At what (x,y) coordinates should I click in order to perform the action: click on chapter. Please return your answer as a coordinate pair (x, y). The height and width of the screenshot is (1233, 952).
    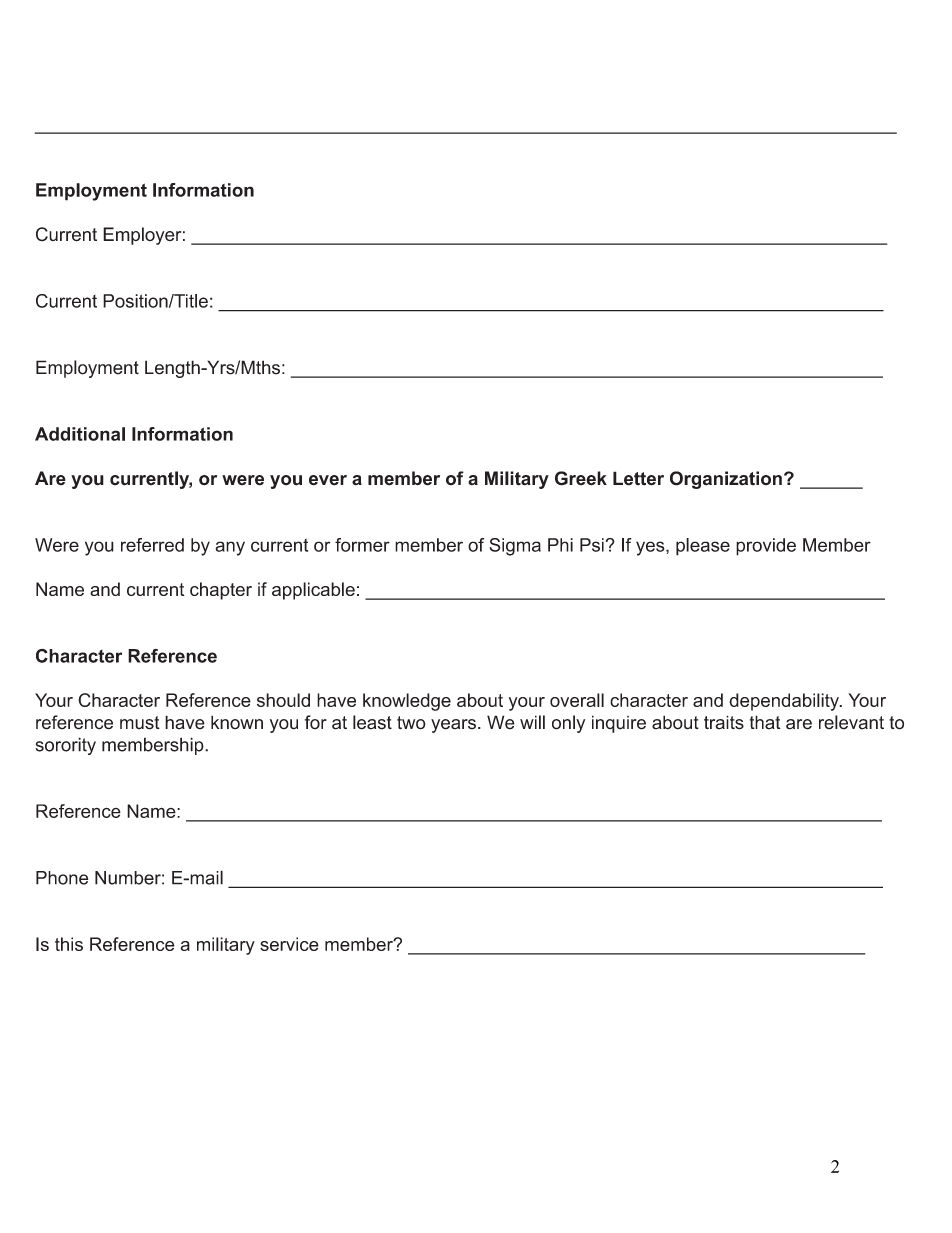
    Looking at the image, I should click on (221, 591).
